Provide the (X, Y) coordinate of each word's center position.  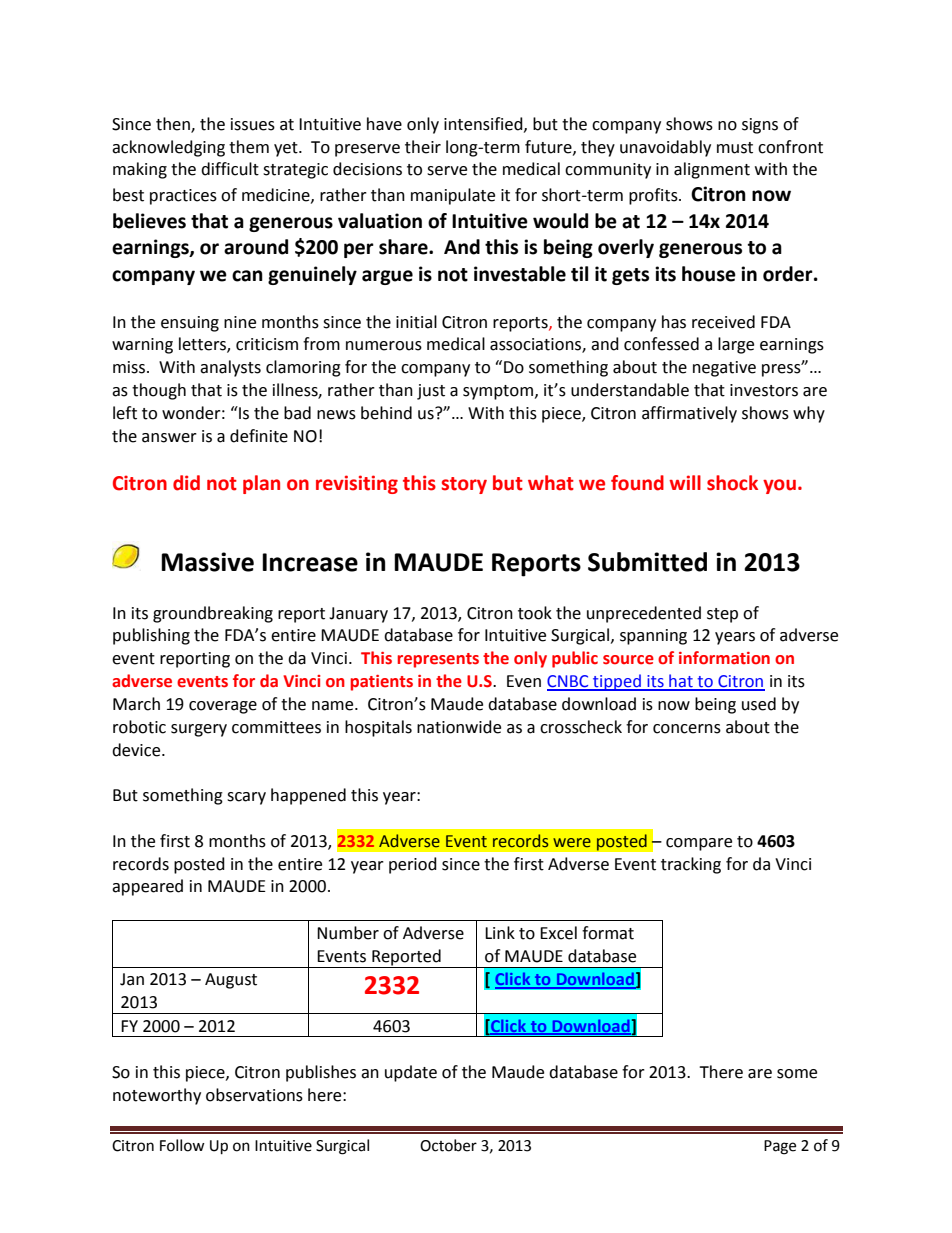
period (413, 865)
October (448, 1145)
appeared (147, 887)
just (431, 392)
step (722, 615)
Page (780, 1147)
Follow (182, 1145)
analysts (230, 368)
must (735, 148)
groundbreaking (213, 614)
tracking (691, 865)
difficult (230, 169)
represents (438, 660)
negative (724, 369)
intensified (484, 124)
